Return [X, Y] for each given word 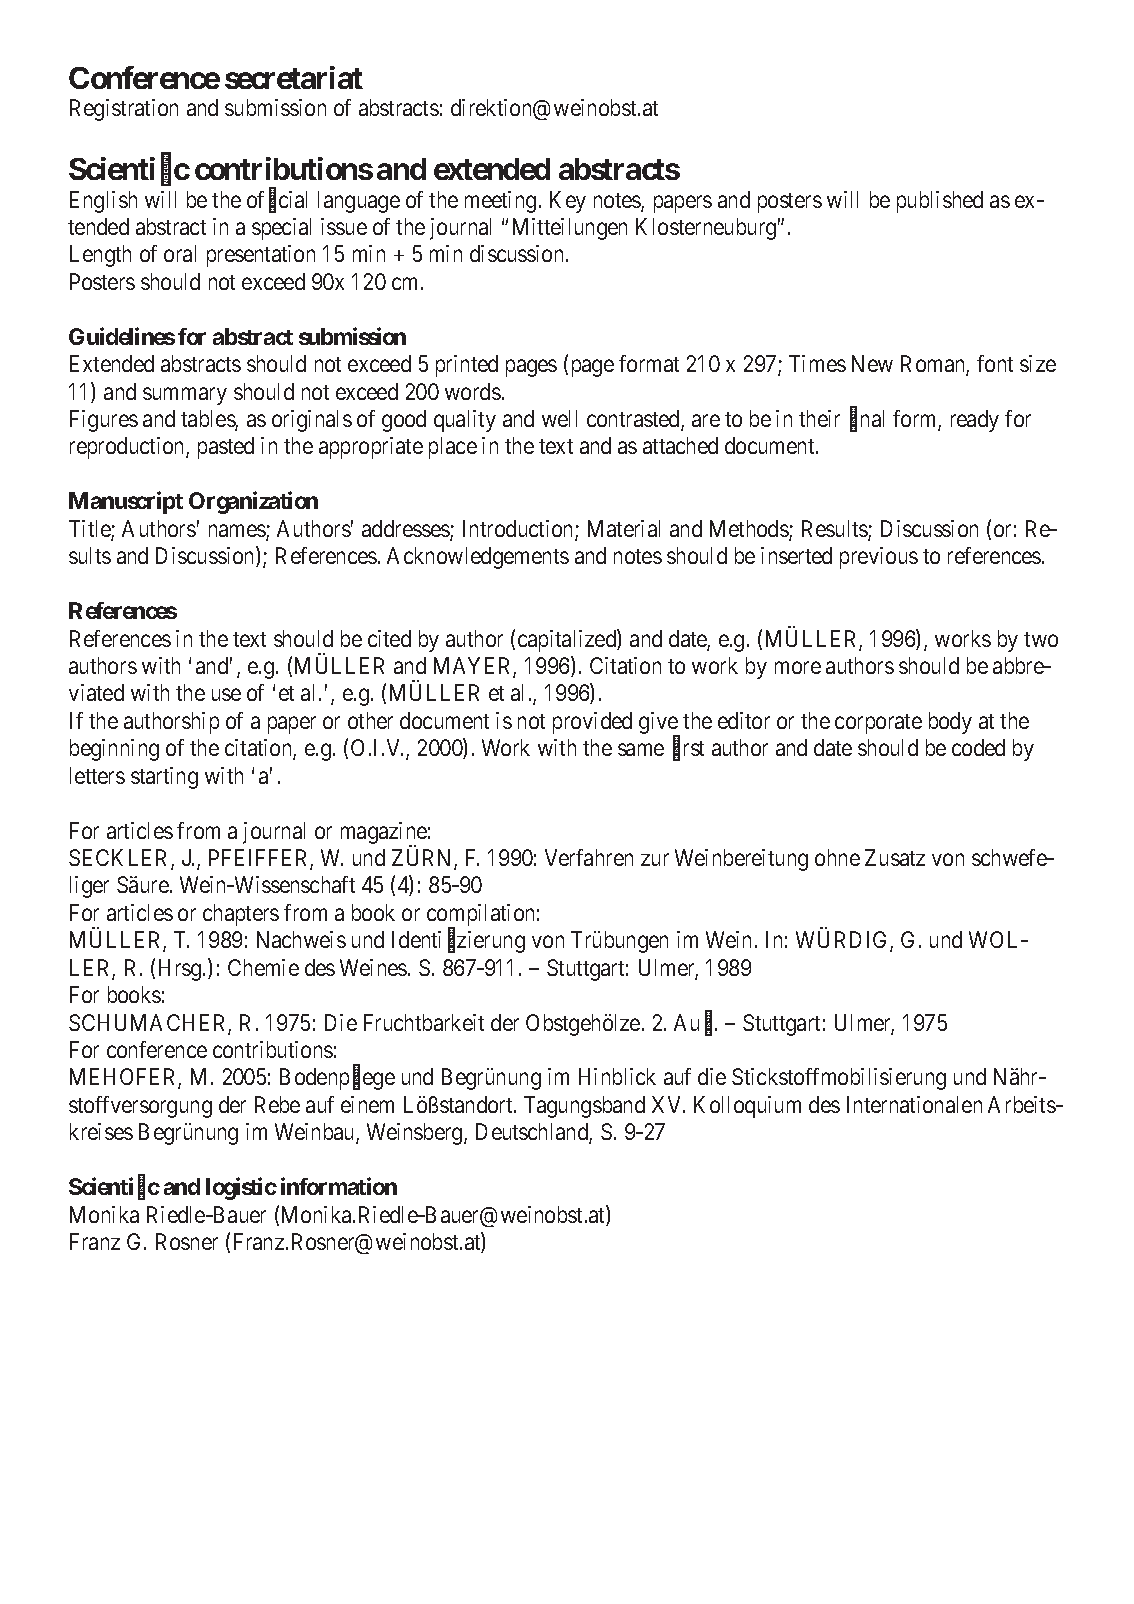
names [238, 532]
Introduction [519, 530]
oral [180, 253]
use [226, 695]
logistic [241, 1188]
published [940, 202]
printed [467, 366]
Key [568, 202]
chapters [241, 915]
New [872, 363]
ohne [837, 857]
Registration [124, 110]
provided [592, 723]
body [950, 723]
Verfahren [589, 857]
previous [879, 558]
